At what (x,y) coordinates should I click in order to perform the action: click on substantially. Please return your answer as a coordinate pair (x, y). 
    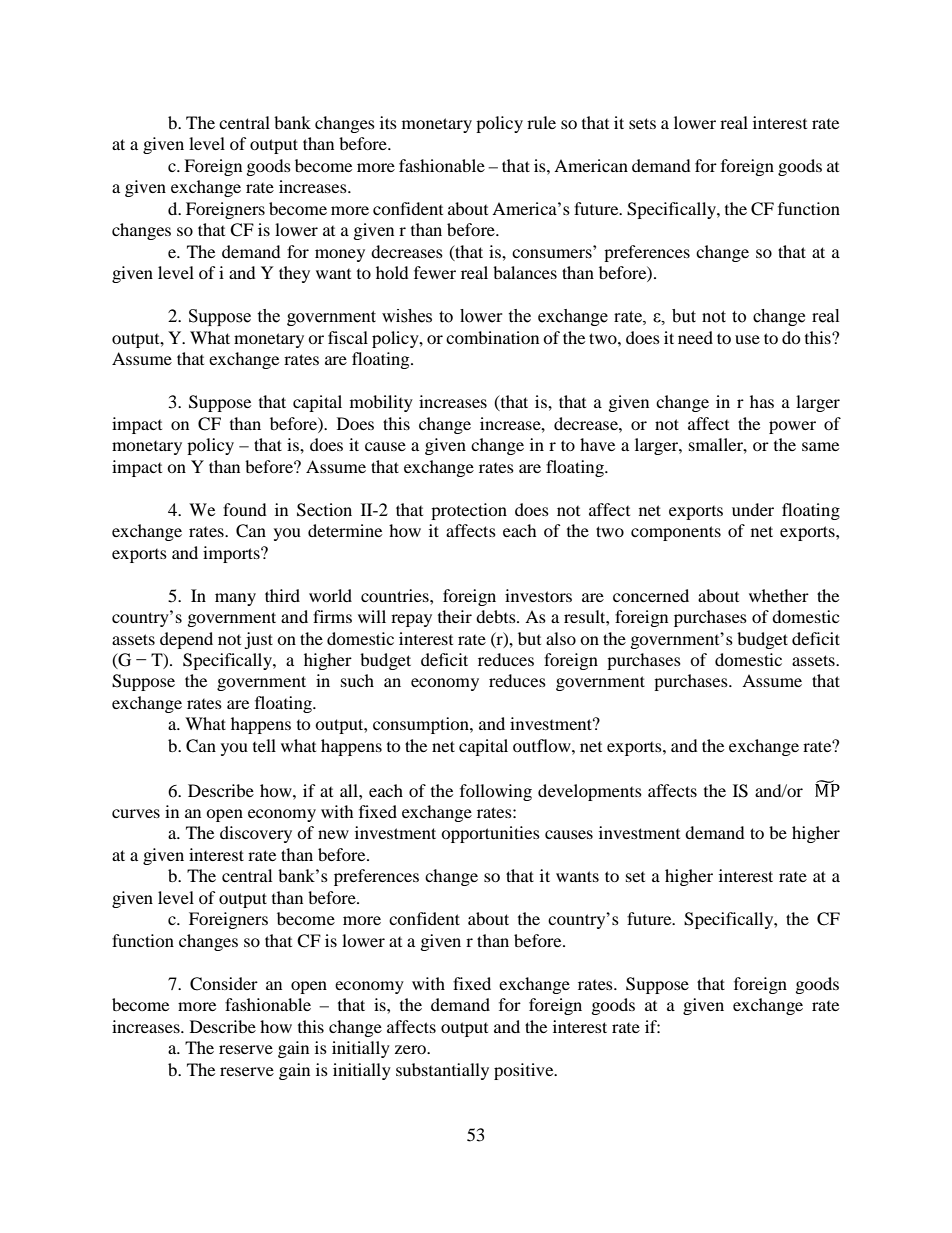
    Looking at the image, I should click on (442, 1071).
